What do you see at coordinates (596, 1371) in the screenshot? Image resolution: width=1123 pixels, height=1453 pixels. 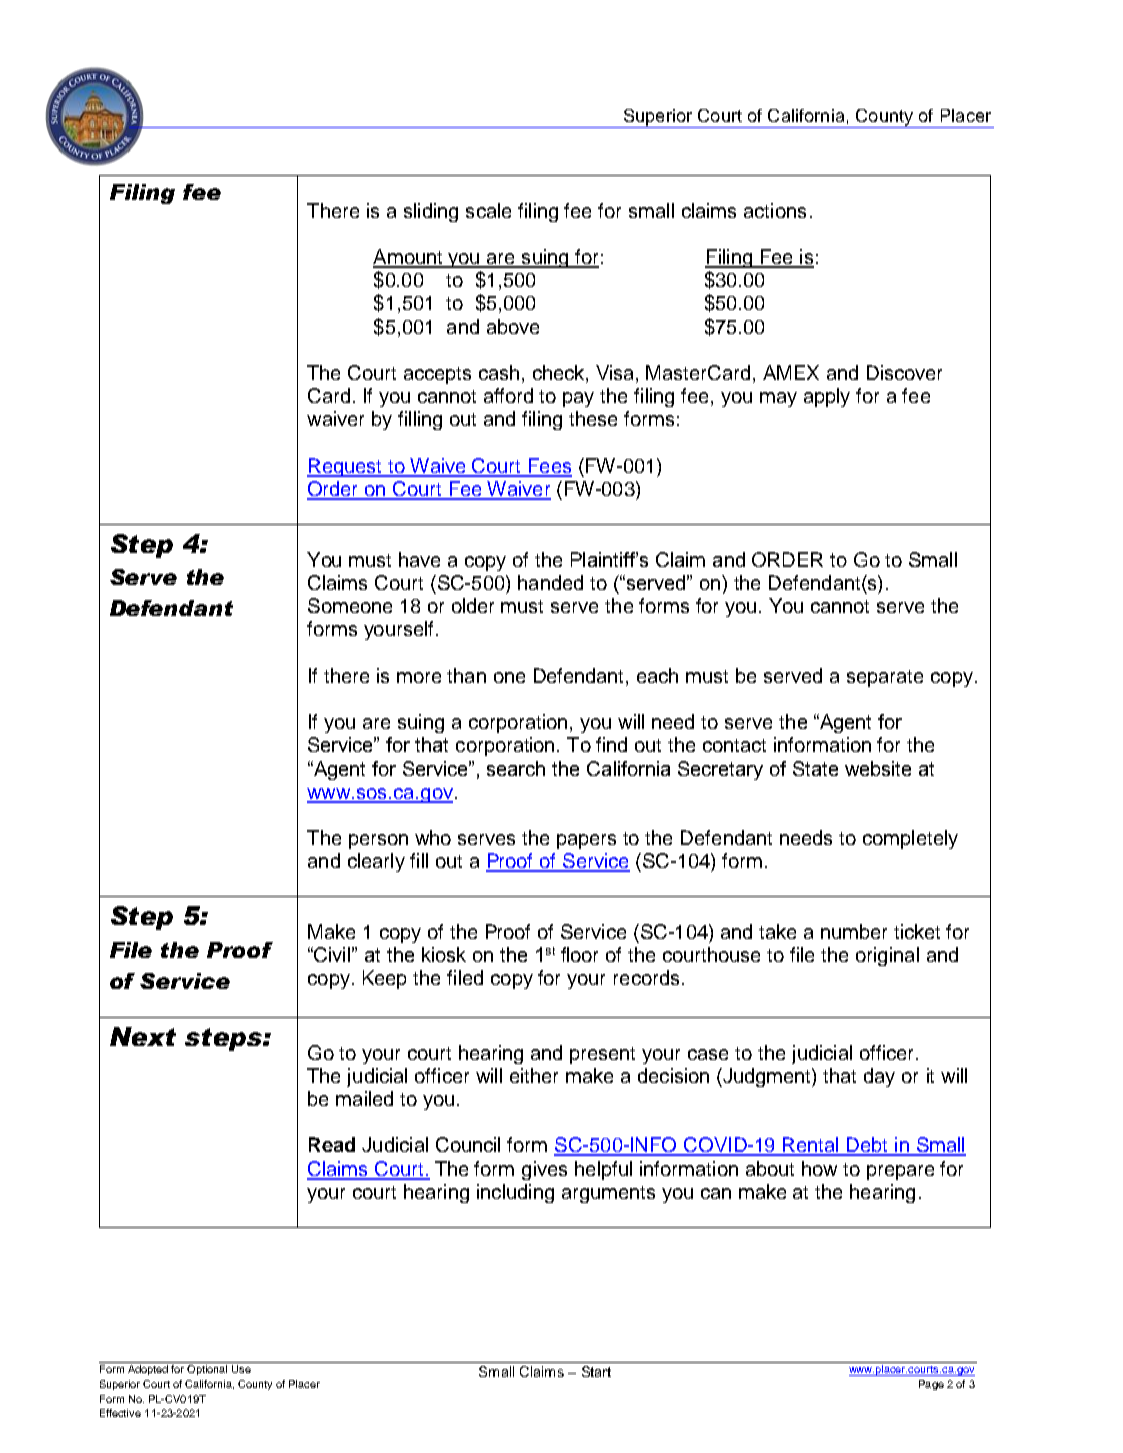 I see `Start` at bounding box center [596, 1371].
